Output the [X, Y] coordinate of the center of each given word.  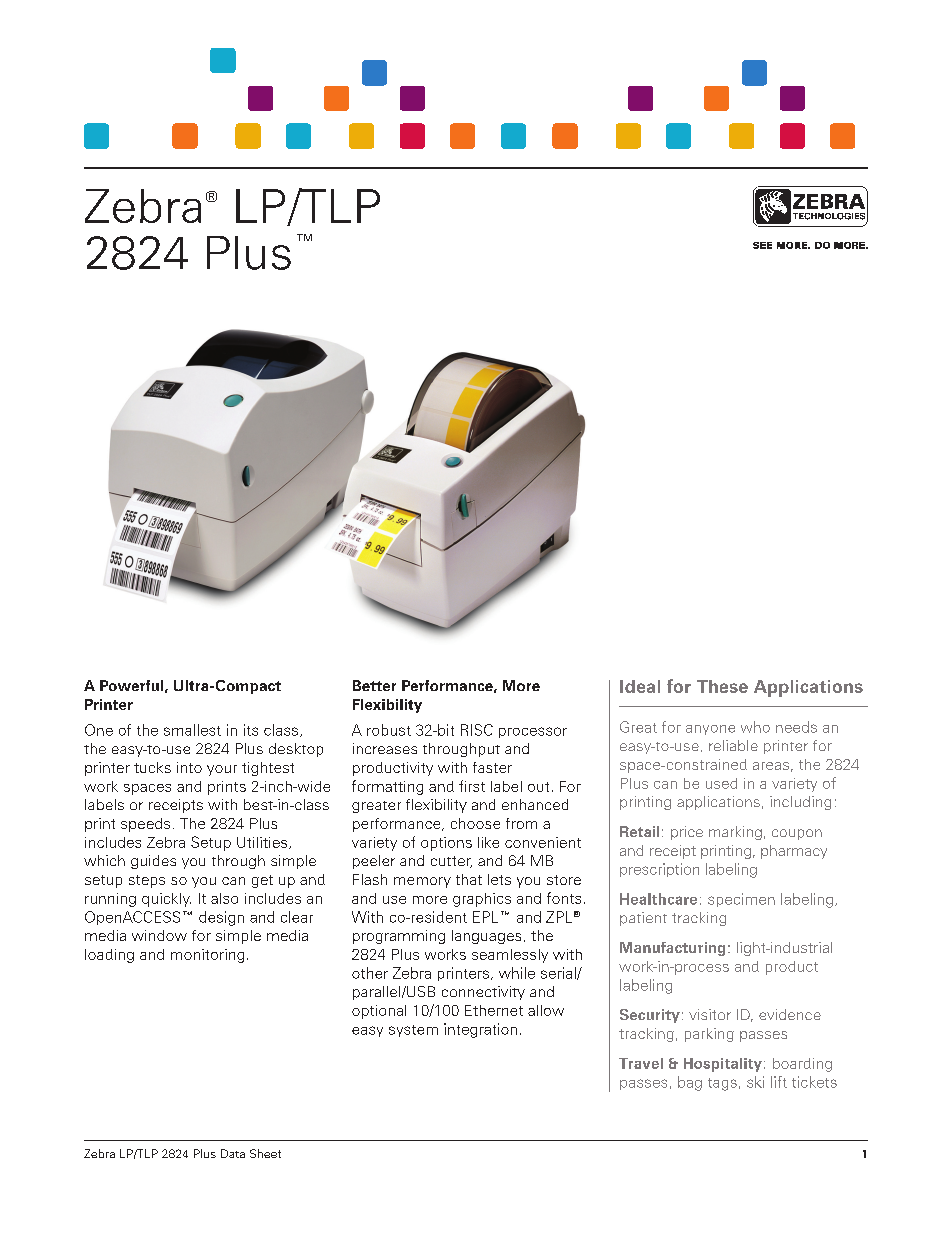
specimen [741, 900]
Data [233, 1153]
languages [486, 937]
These [722, 686]
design [221, 918]
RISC [477, 730]
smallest [192, 730]
